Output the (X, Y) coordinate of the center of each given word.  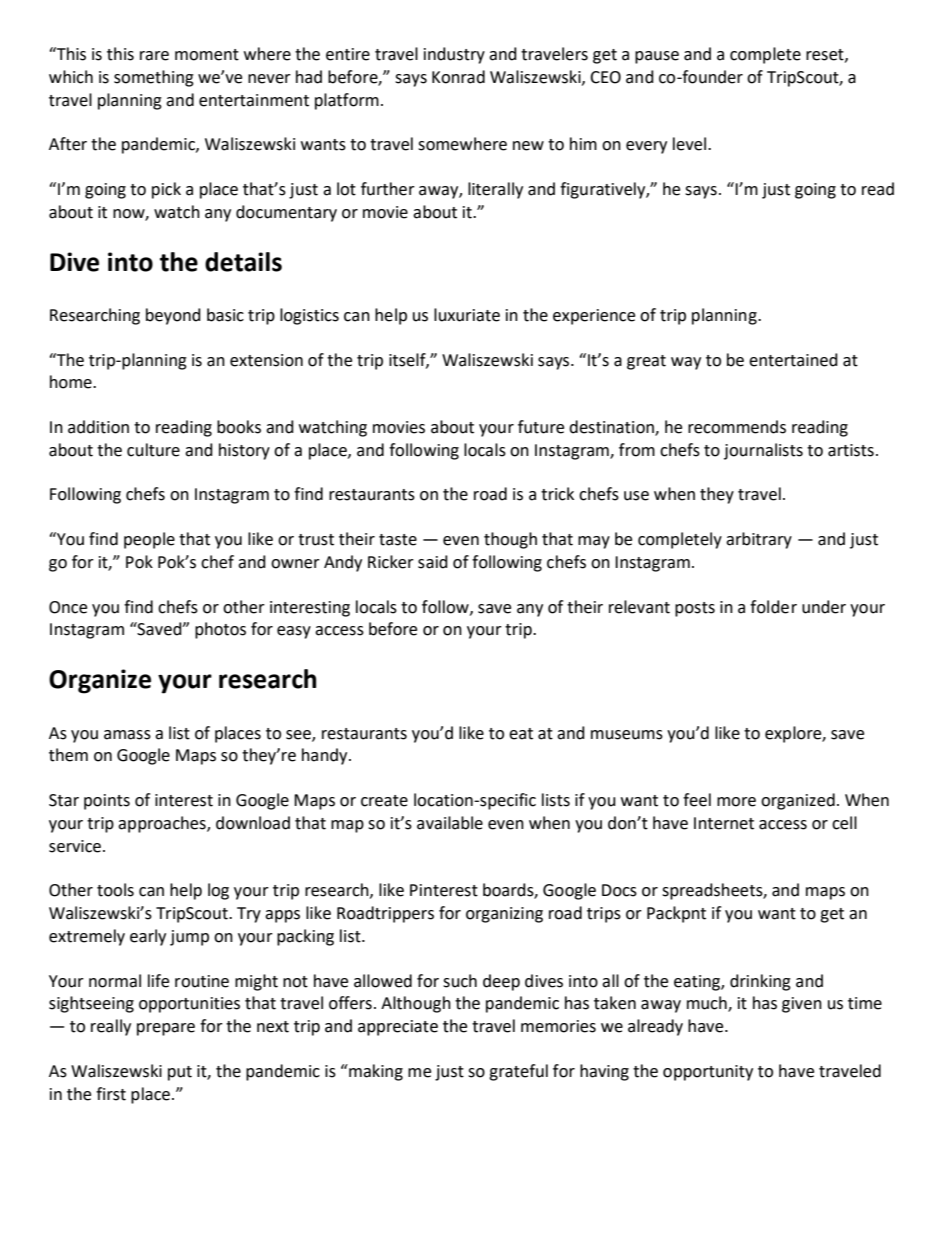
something (154, 78)
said (433, 562)
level (691, 144)
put (180, 1073)
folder (773, 607)
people (149, 540)
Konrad (458, 77)
